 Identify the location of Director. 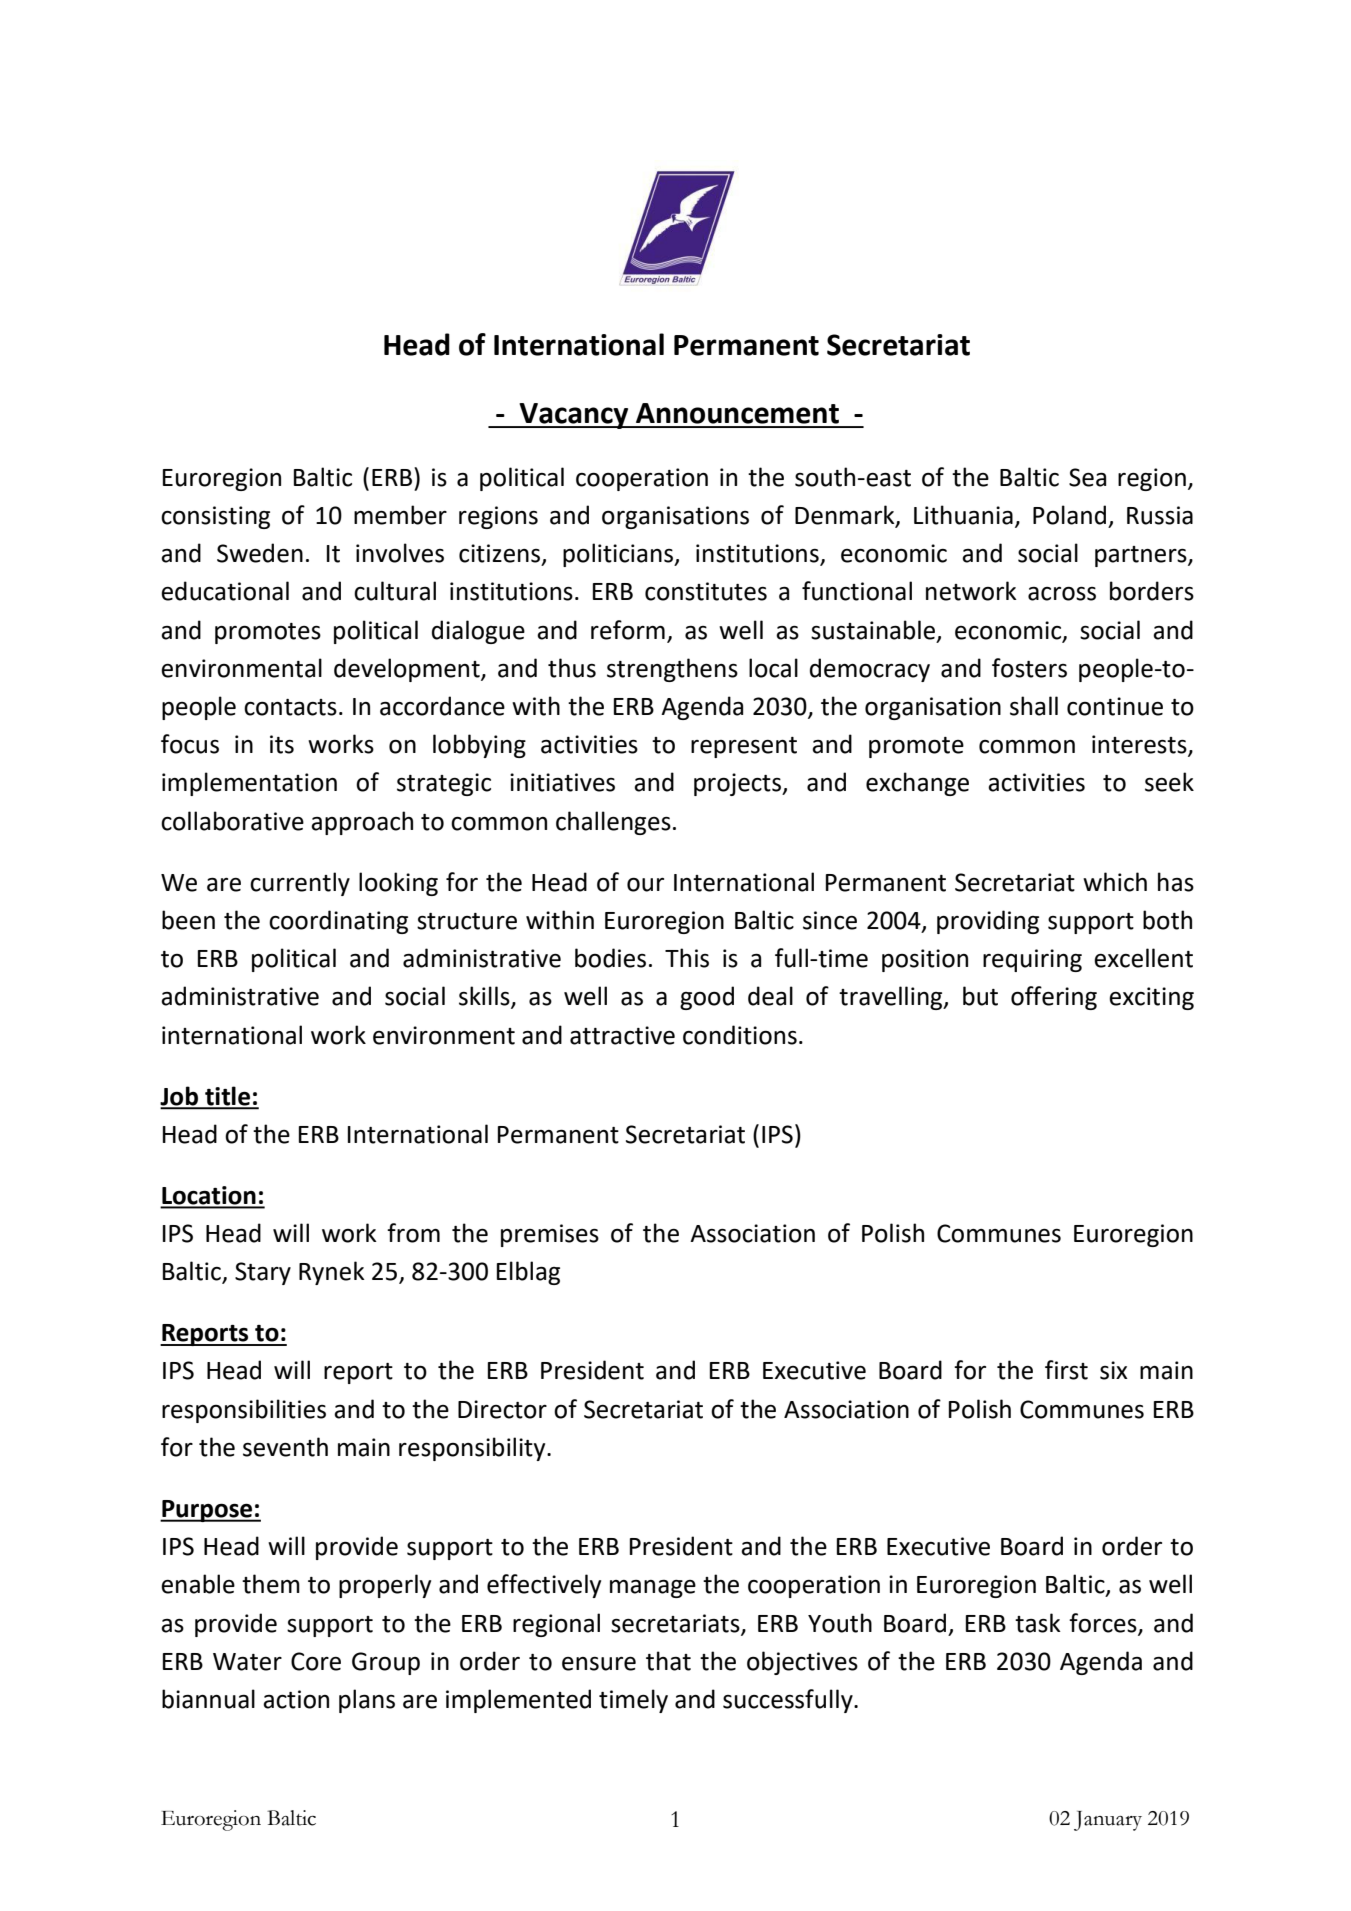
(502, 1409).
